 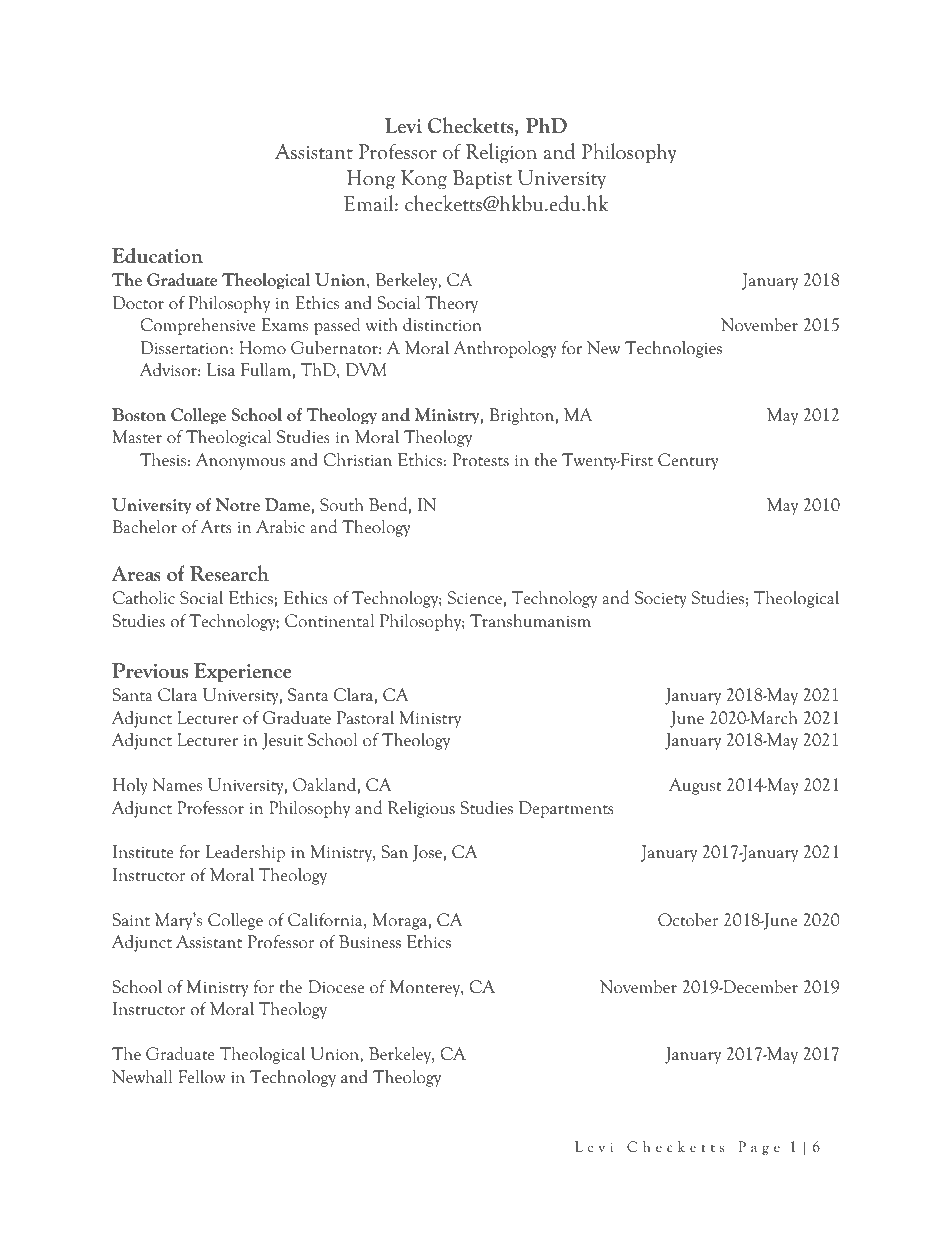 I want to click on Education, so click(x=157, y=256).
